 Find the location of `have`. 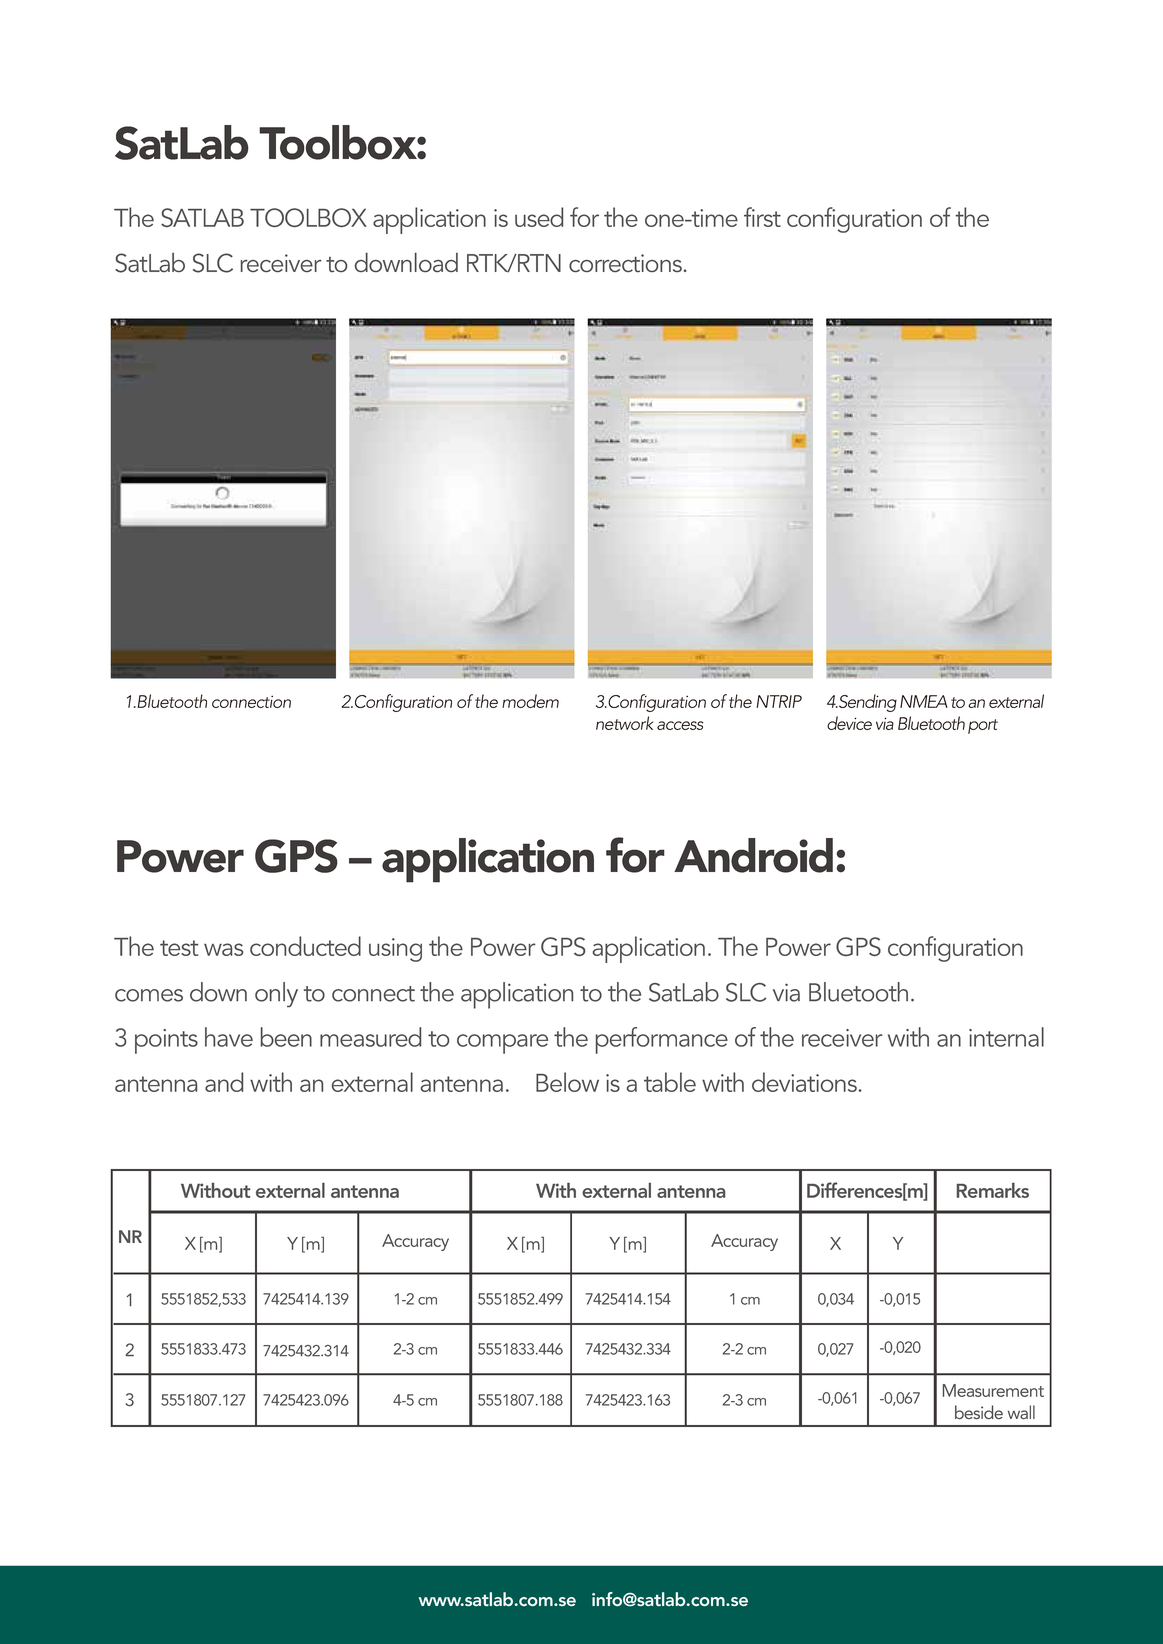

have is located at coordinates (229, 1037).
